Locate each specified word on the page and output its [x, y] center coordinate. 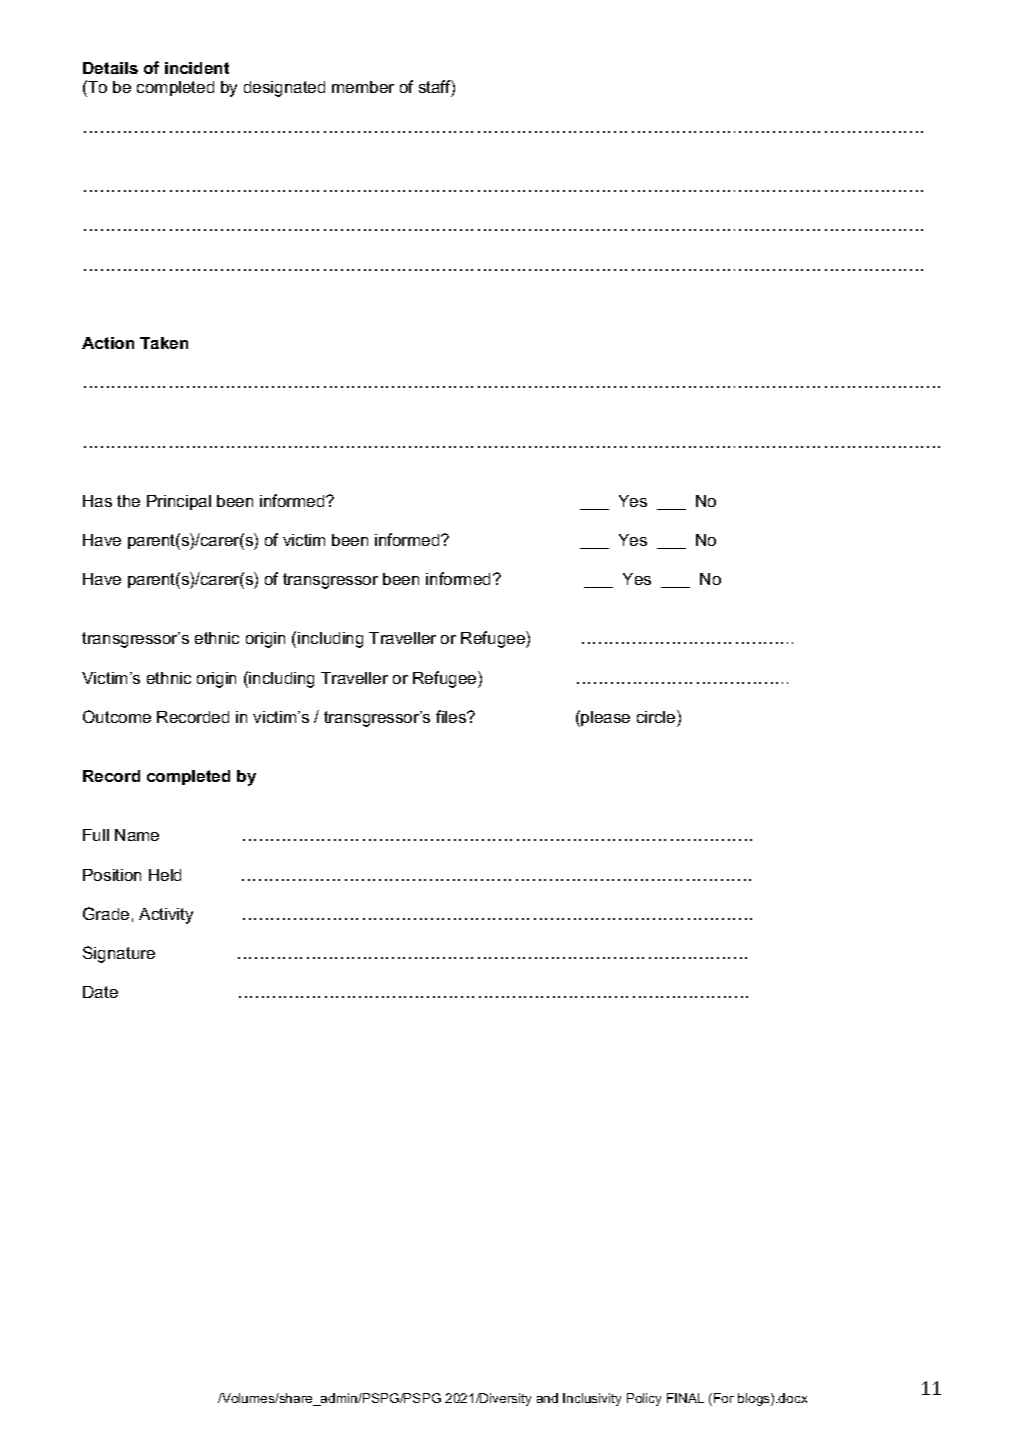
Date [100, 992]
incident [197, 68]
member [363, 87]
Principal [179, 502]
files [452, 716]
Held [165, 875]
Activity [166, 916]
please [605, 718]
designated [284, 89]
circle [657, 716]
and [547, 1398]
